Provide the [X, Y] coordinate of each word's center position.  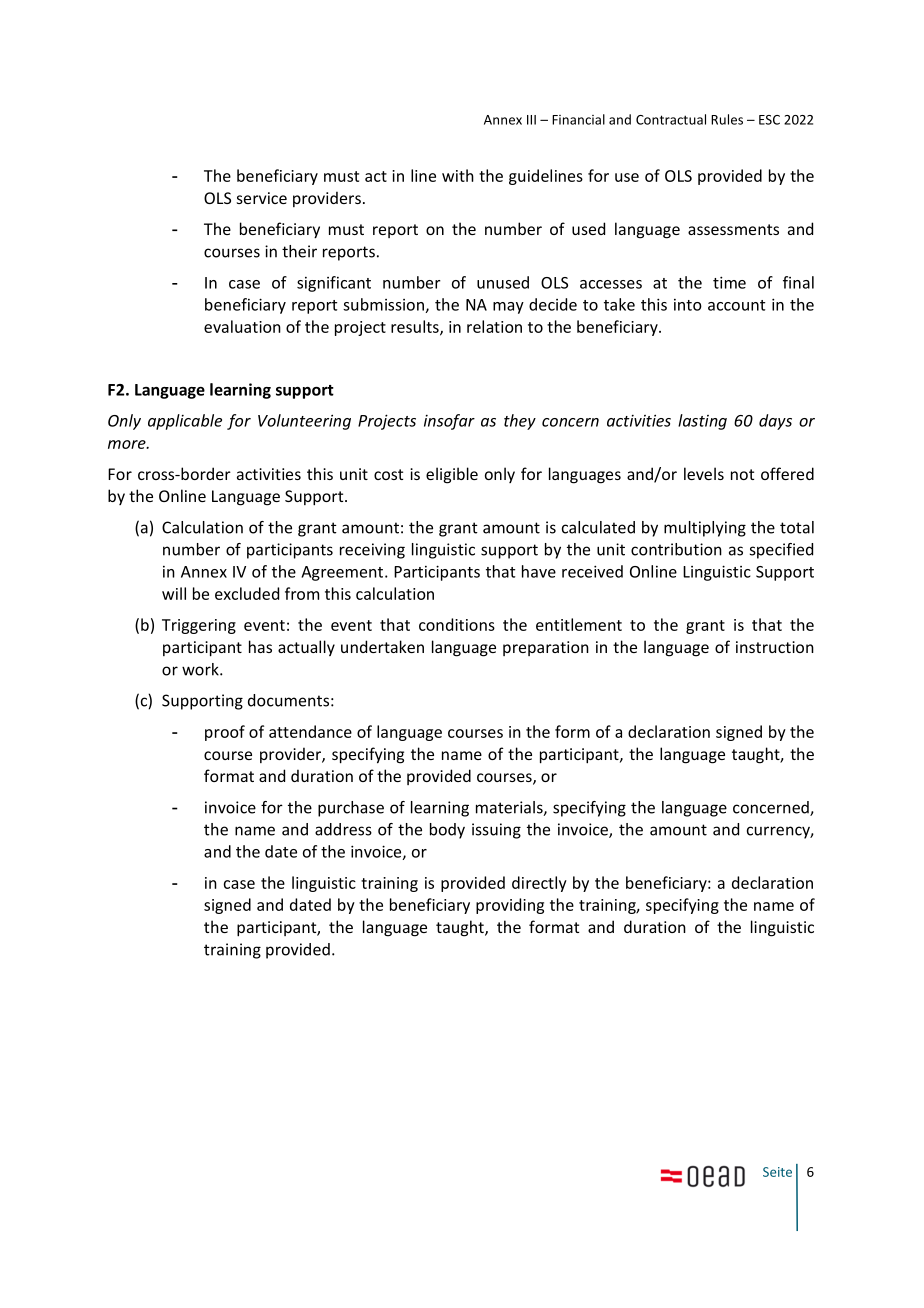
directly [539, 884]
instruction [775, 647]
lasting [702, 422]
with [458, 175]
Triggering [199, 626]
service [262, 198]
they [520, 422]
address [343, 829]
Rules [727, 119]
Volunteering [304, 422]
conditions [457, 624]
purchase [351, 809]
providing [510, 906]
